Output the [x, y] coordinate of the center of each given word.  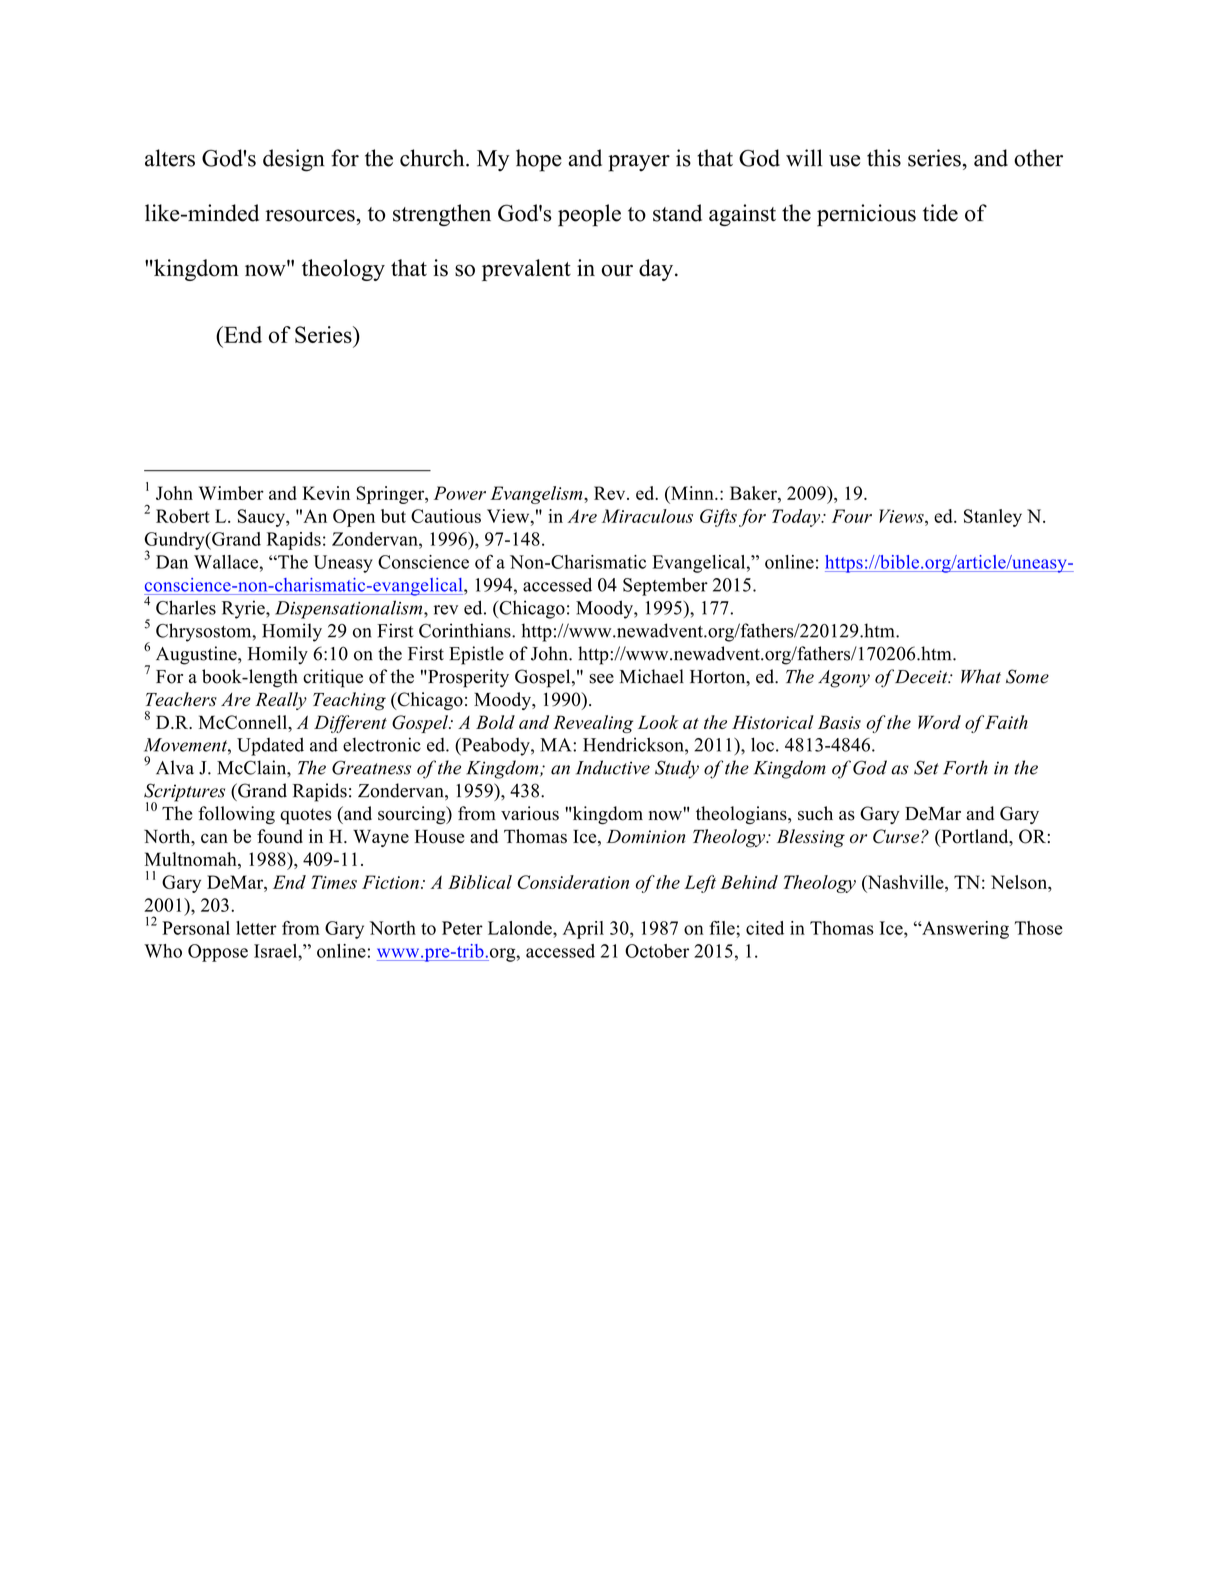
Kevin [326, 493]
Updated [270, 746]
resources [310, 216]
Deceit [922, 677]
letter [256, 928]
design [294, 160]
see [601, 679]
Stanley [993, 518]
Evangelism [537, 495]
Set [926, 767]
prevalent [526, 270]
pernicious [866, 215]
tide [940, 213]
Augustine [197, 655]
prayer [639, 163]
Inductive [613, 767]
